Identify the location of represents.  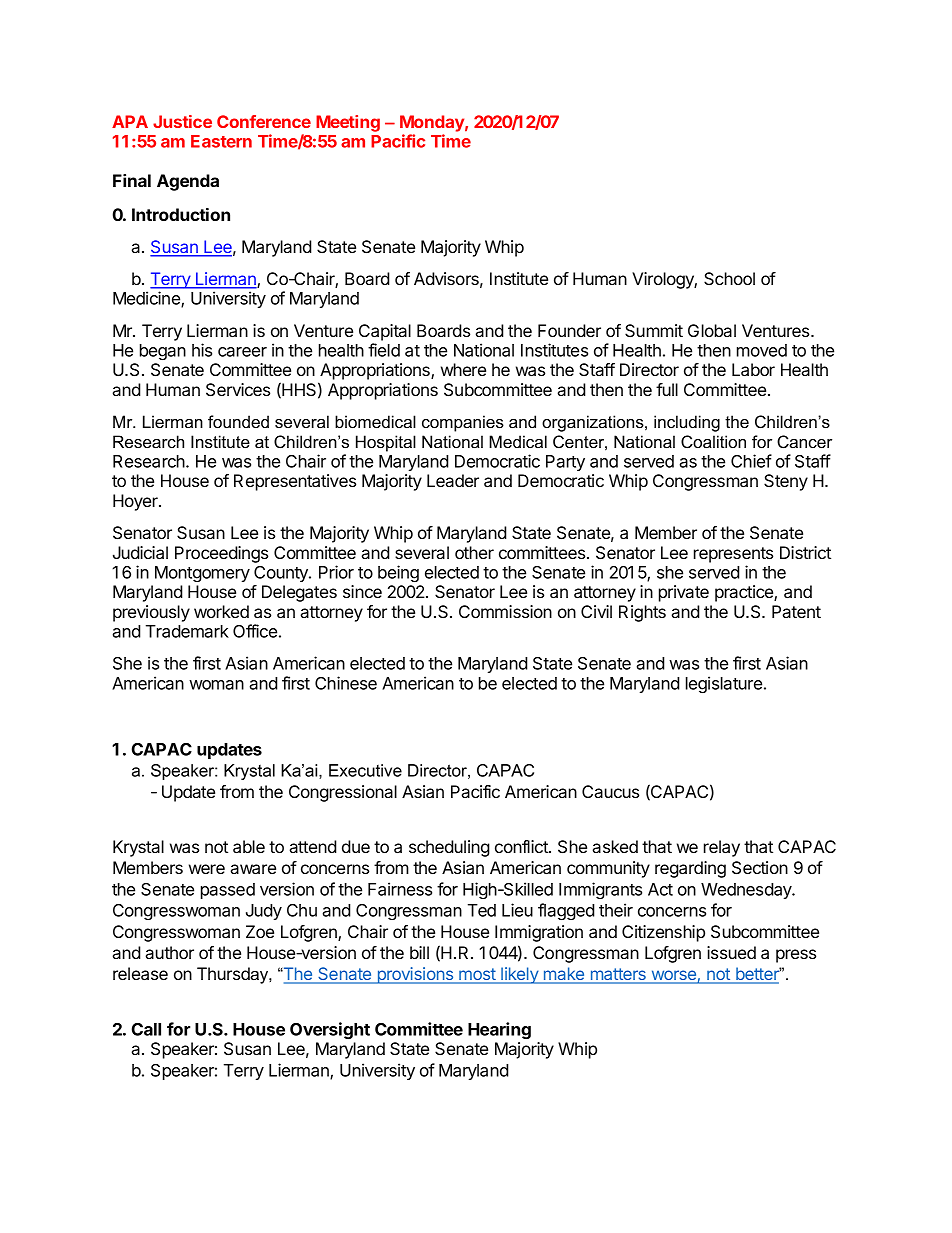
(733, 555).
